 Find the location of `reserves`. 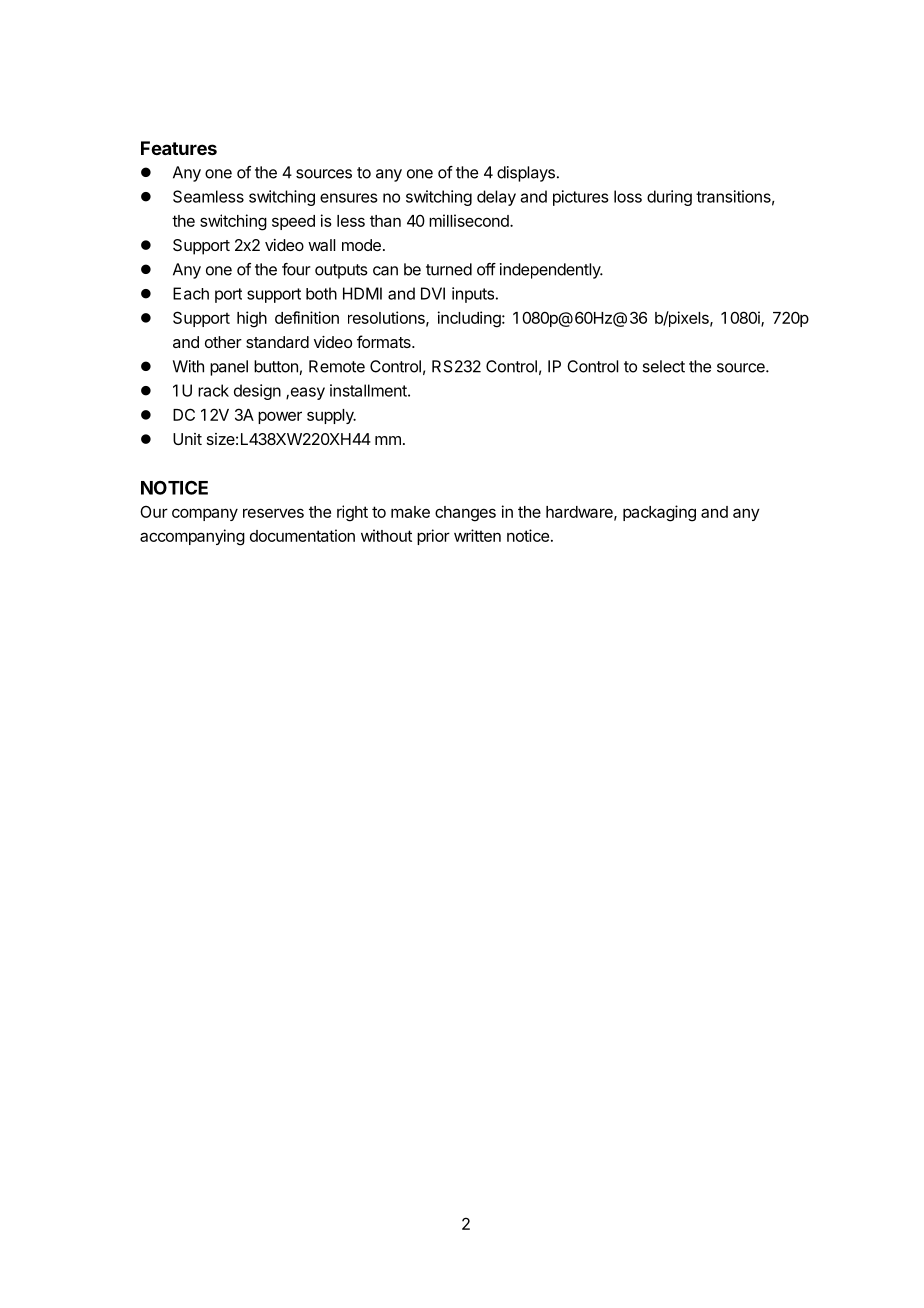

reserves is located at coordinates (273, 513).
